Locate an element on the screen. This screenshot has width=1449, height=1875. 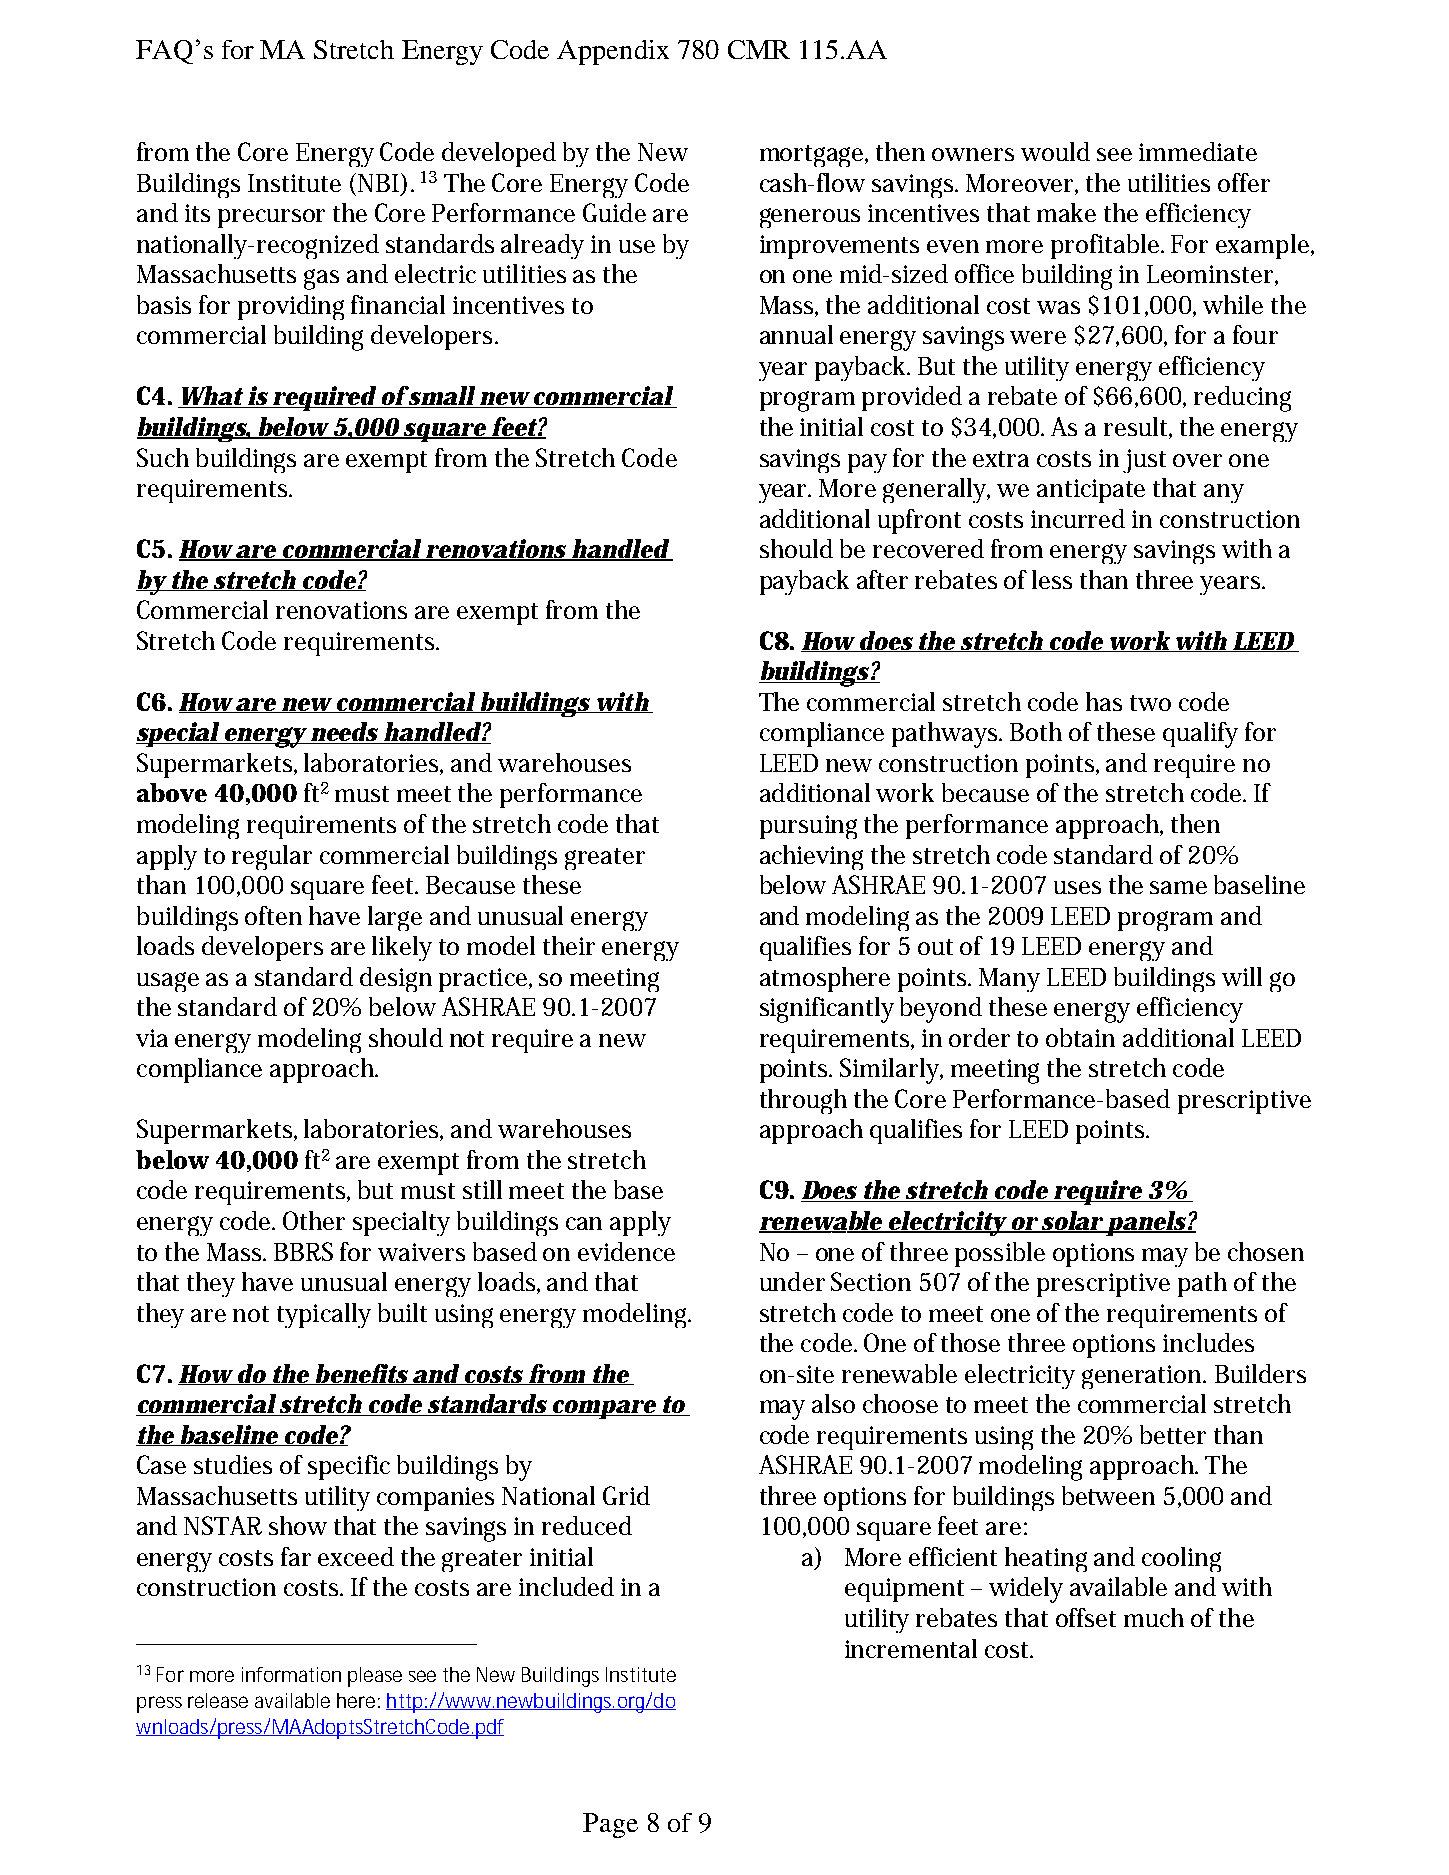
after is located at coordinates (882, 579).
